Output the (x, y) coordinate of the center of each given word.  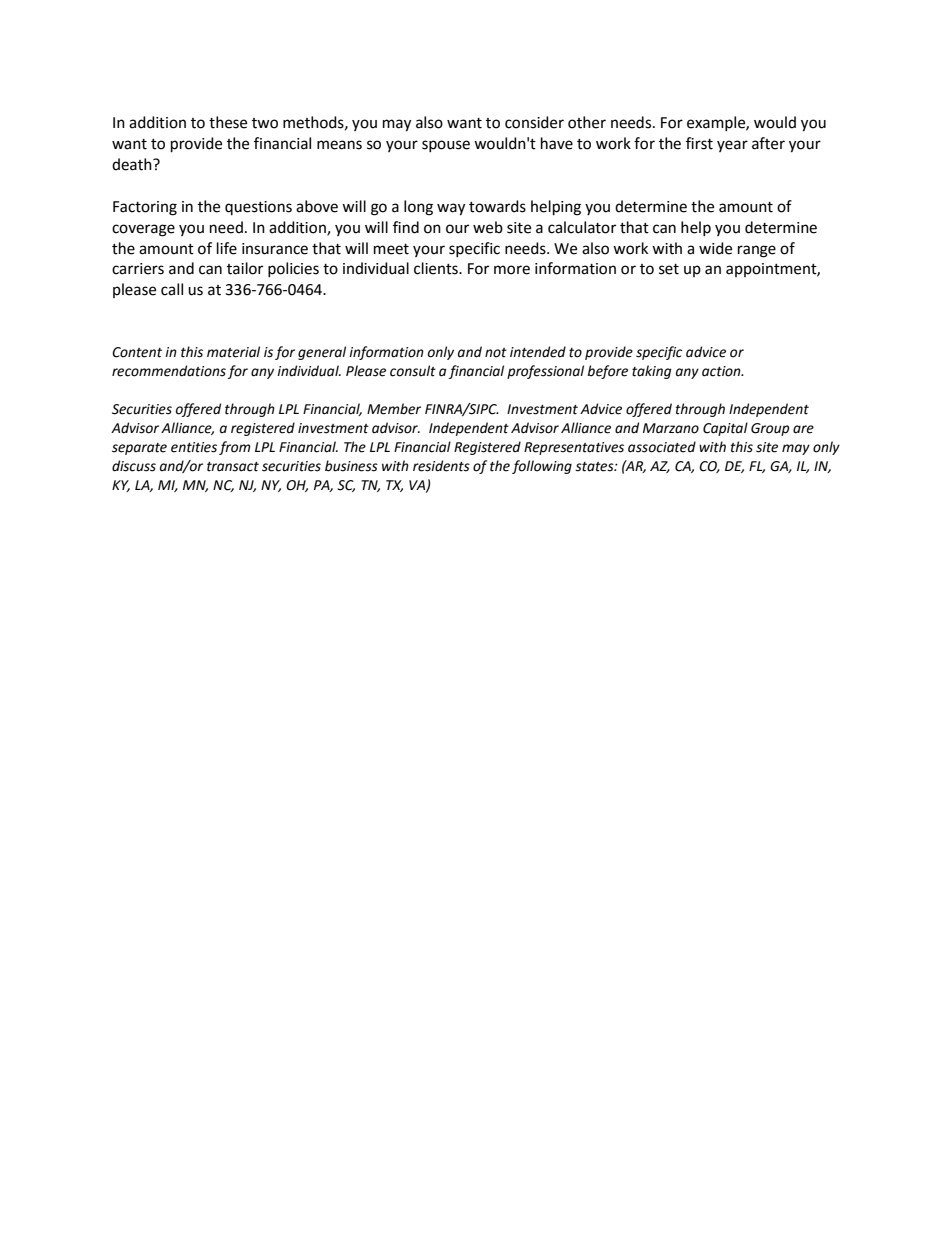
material (233, 352)
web (488, 227)
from (235, 448)
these (228, 122)
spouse (446, 146)
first (699, 143)
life (227, 248)
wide (715, 248)
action (722, 371)
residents (441, 466)
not (496, 353)
